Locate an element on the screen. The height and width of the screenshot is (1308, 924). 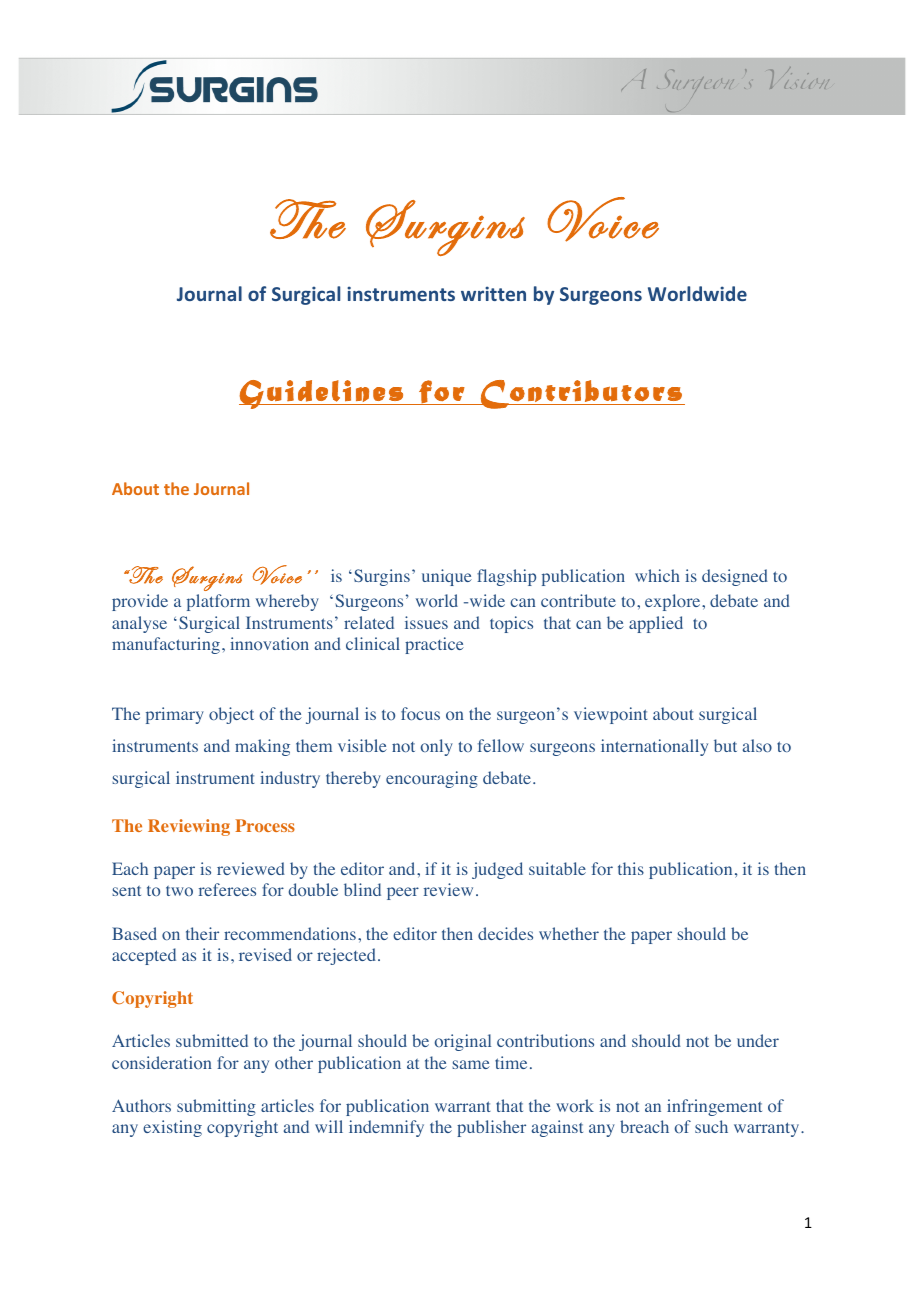
submitting is located at coordinates (216, 1107).
